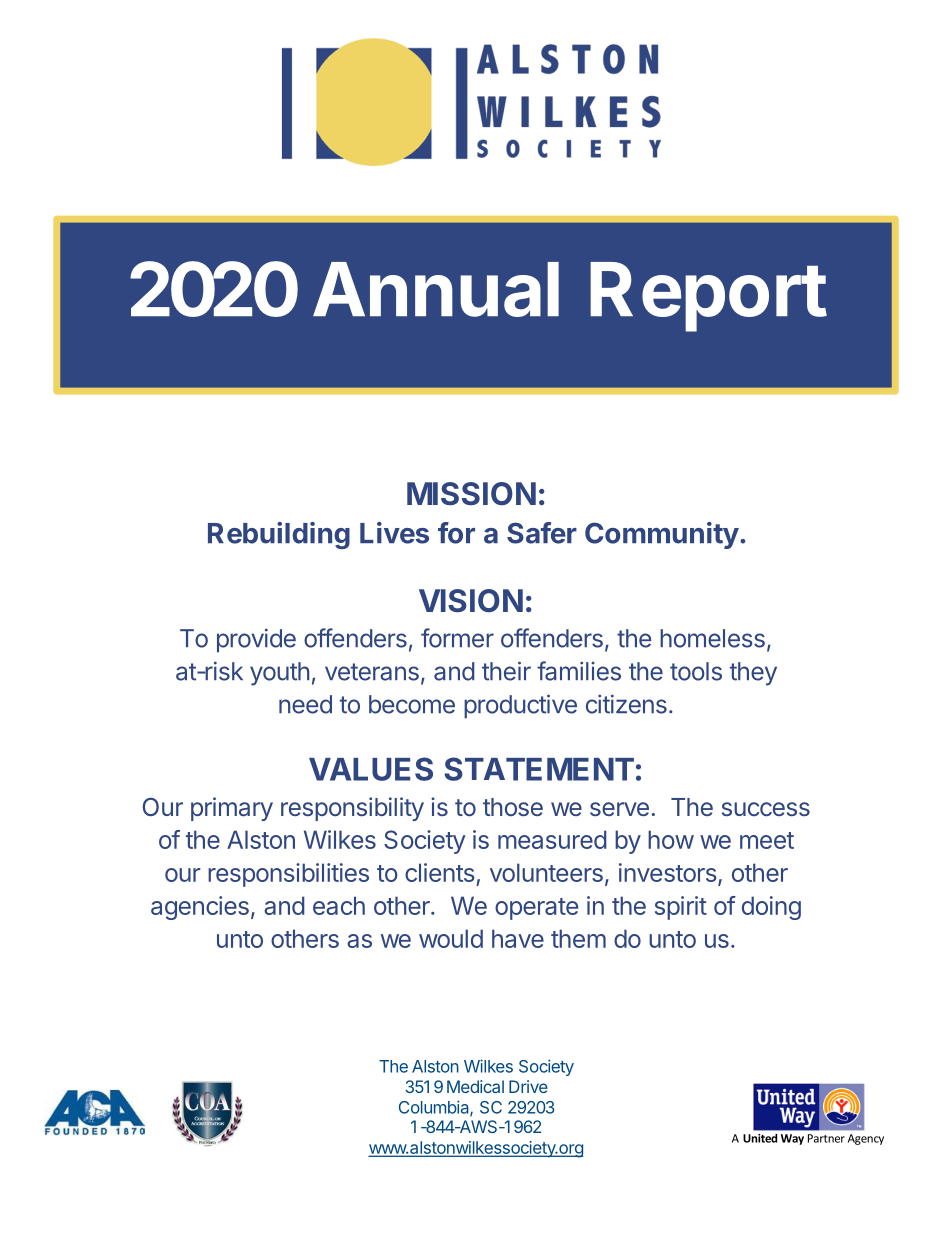 The height and width of the image is (1233, 952). I want to click on operate, so click(536, 909).
